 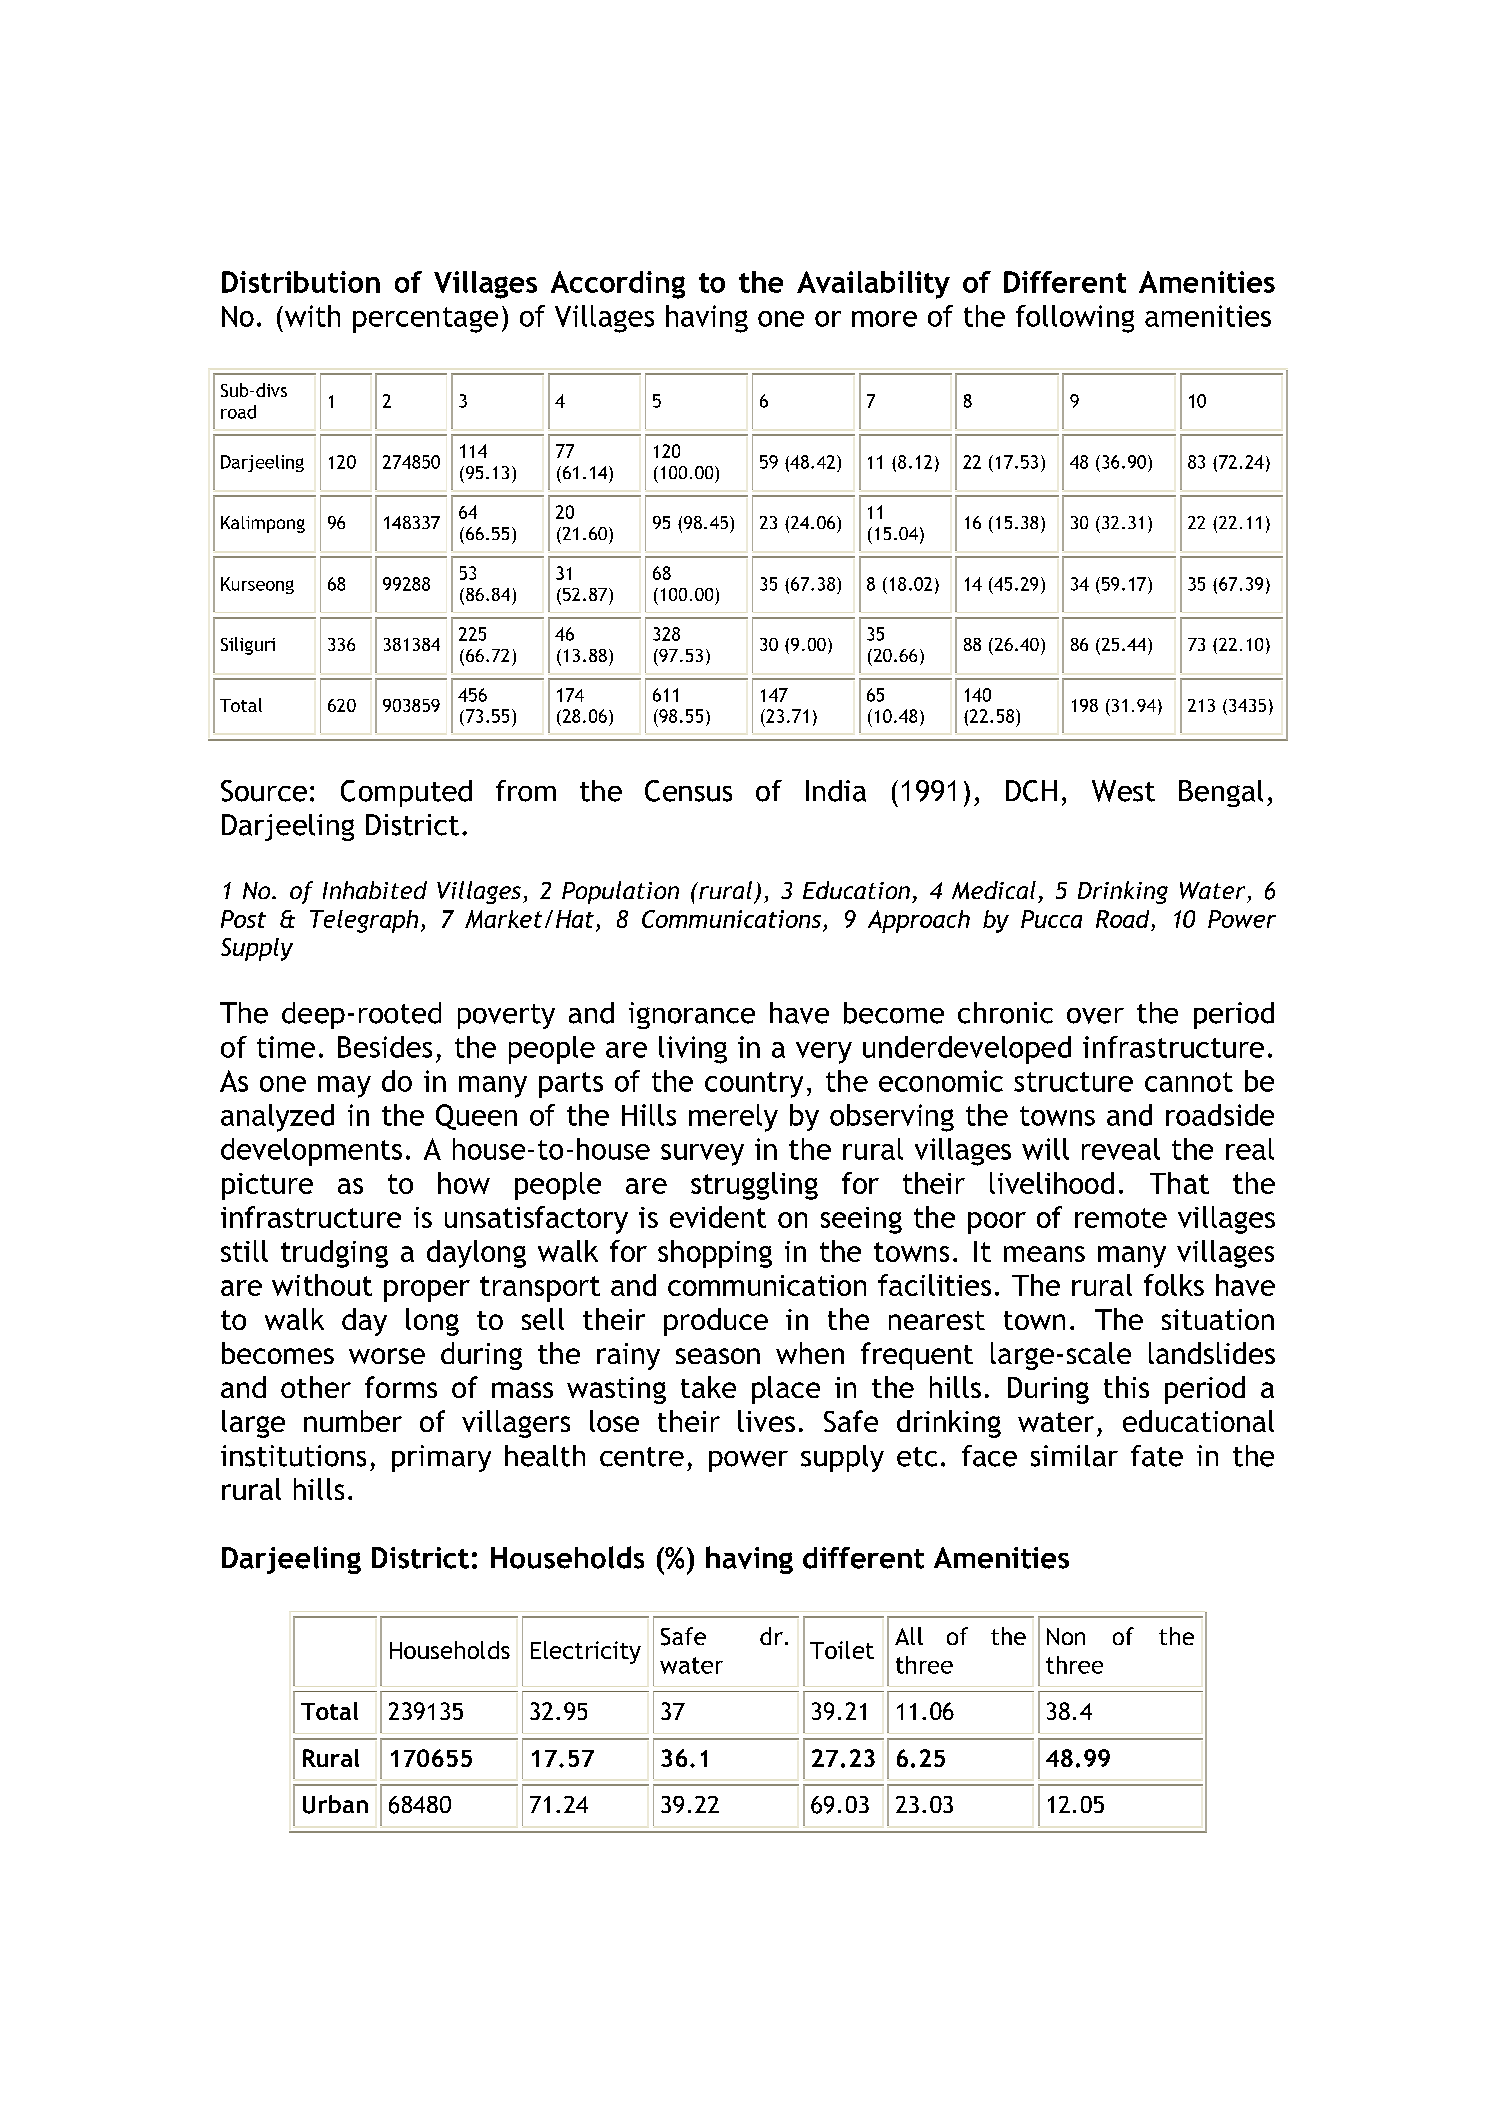 What do you see at coordinates (425, 320) in the page?
I see `percentage` at bounding box center [425, 320].
